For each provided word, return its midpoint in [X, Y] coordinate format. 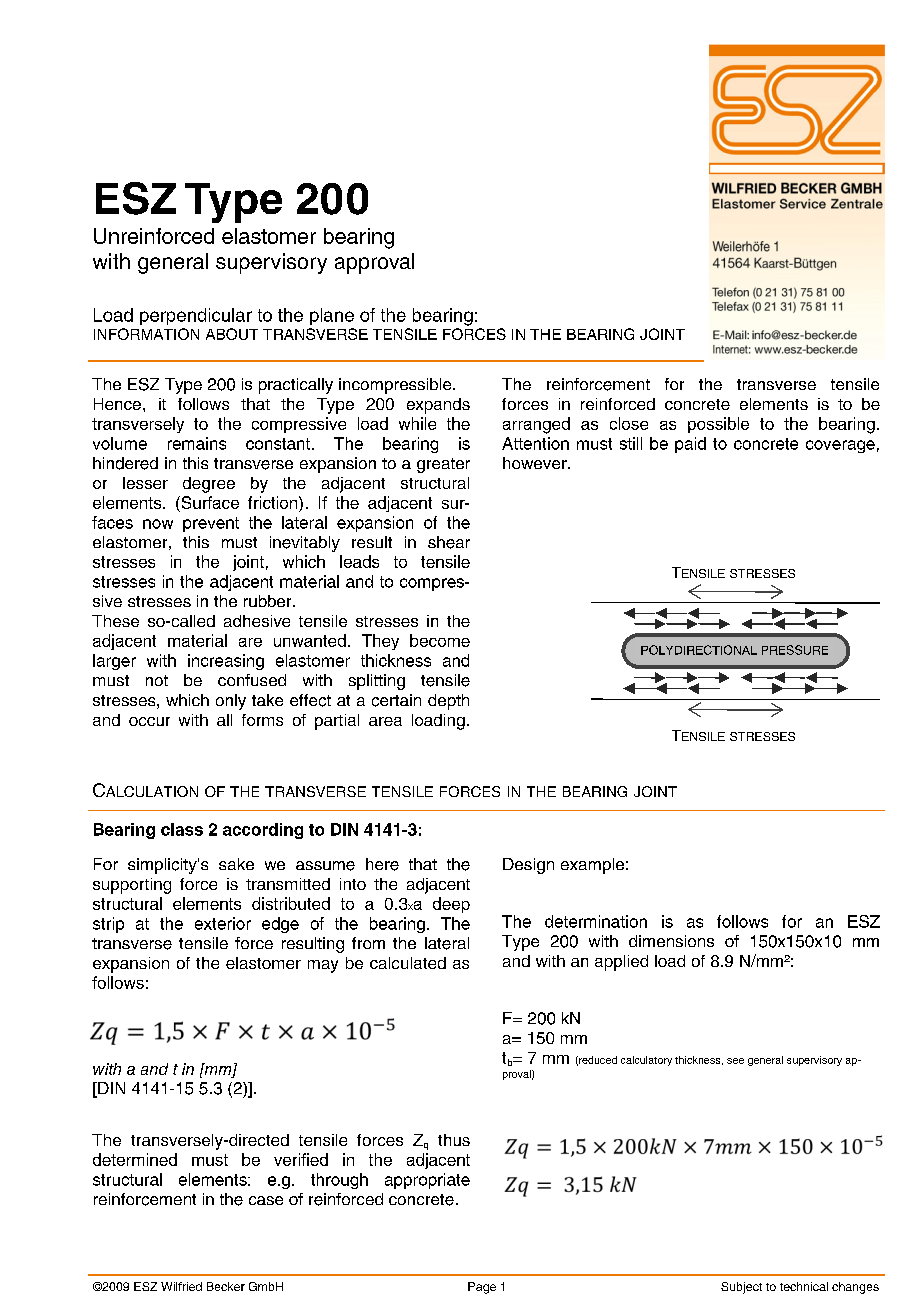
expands [438, 406]
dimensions [671, 941]
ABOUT [232, 334]
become [440, 640]
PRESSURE [795, 650]
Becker [226, 1286]
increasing [226, 662]
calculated [408, 963]
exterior [223, 923]
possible [718, 425]
